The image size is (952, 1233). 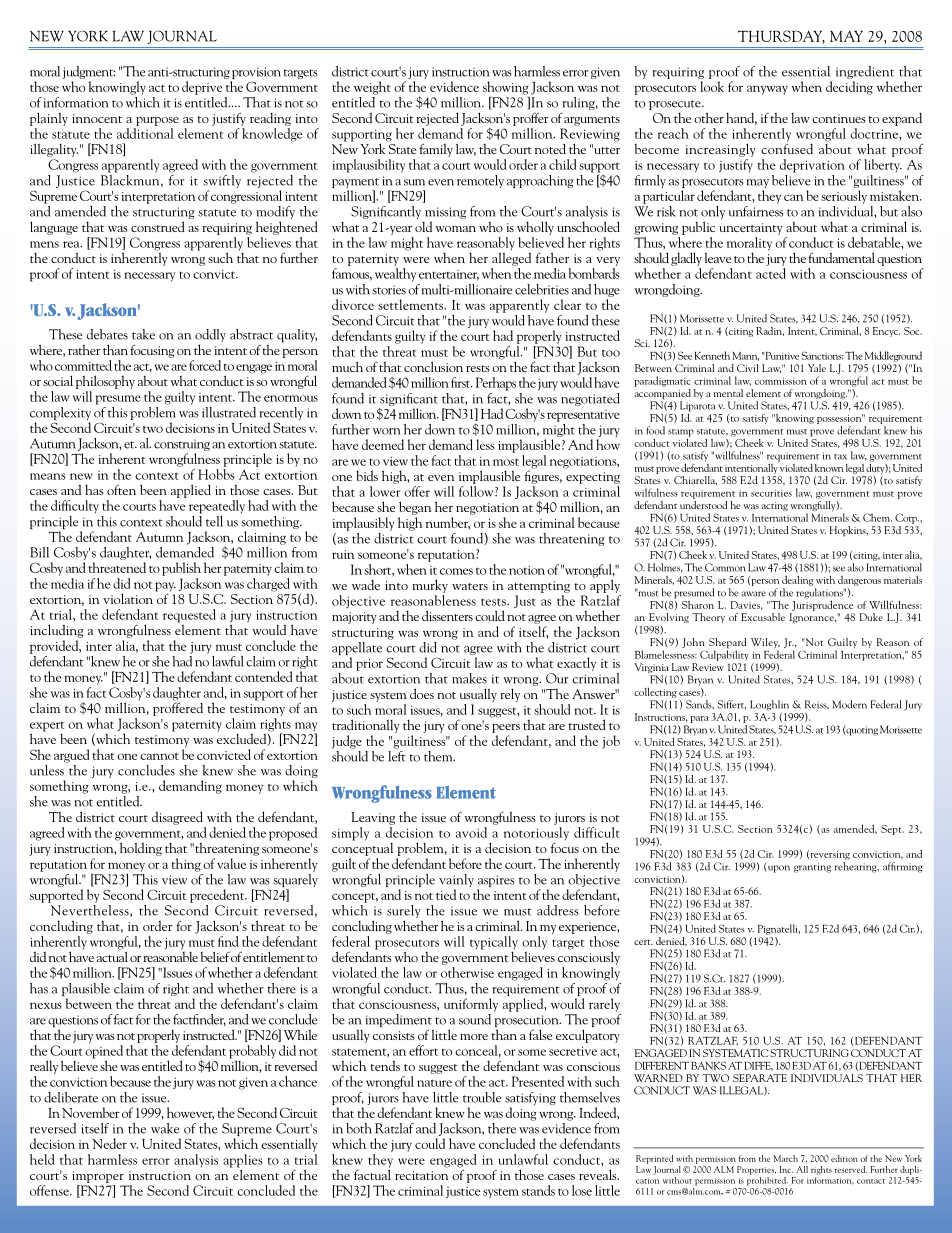 What do you see at coordinates (822, 604) in the screenshot?
I see `Jurisprudence` at bounding box center [822, 604].
